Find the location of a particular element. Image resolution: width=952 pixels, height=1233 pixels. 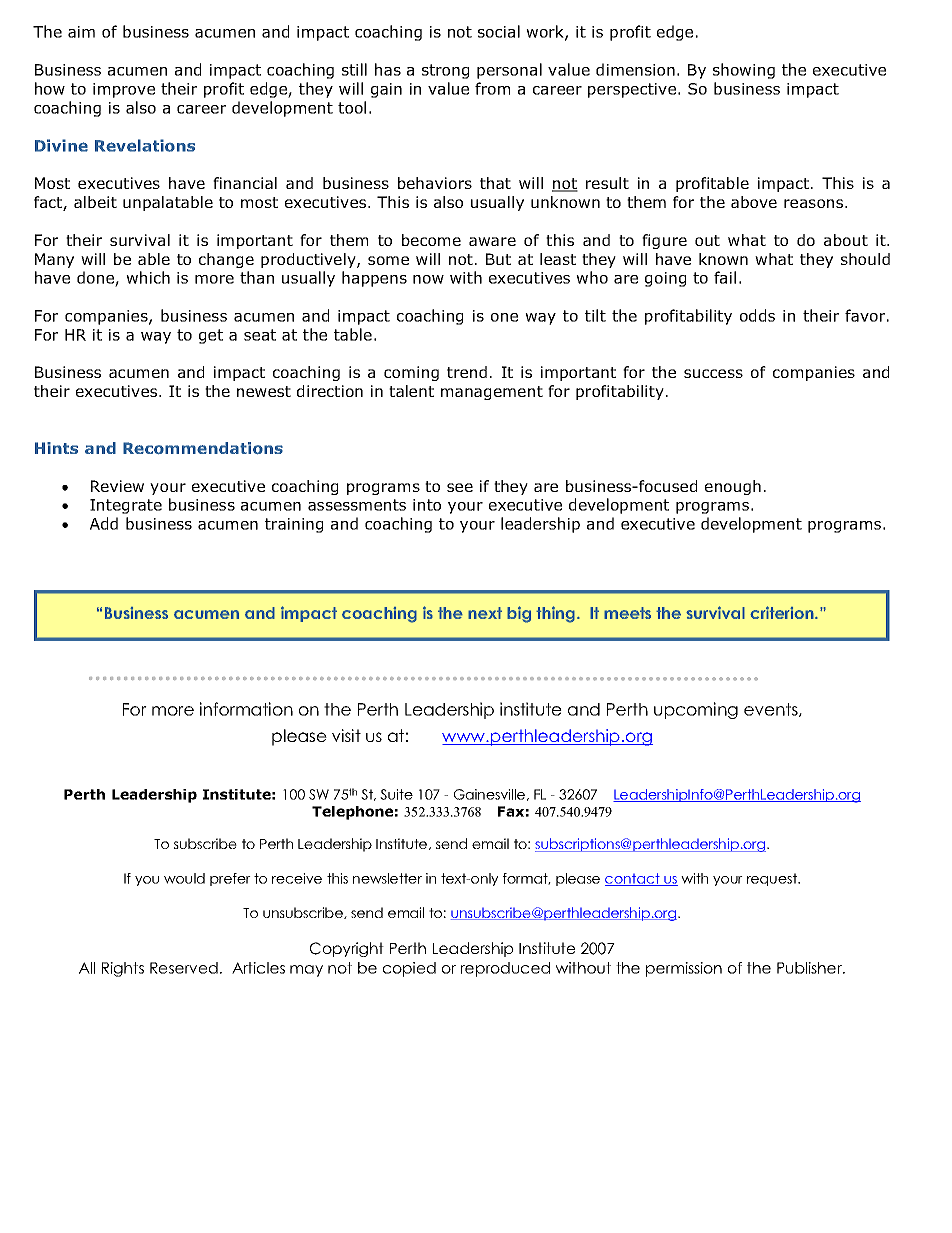

fail is located at coordinates (725, 277).
